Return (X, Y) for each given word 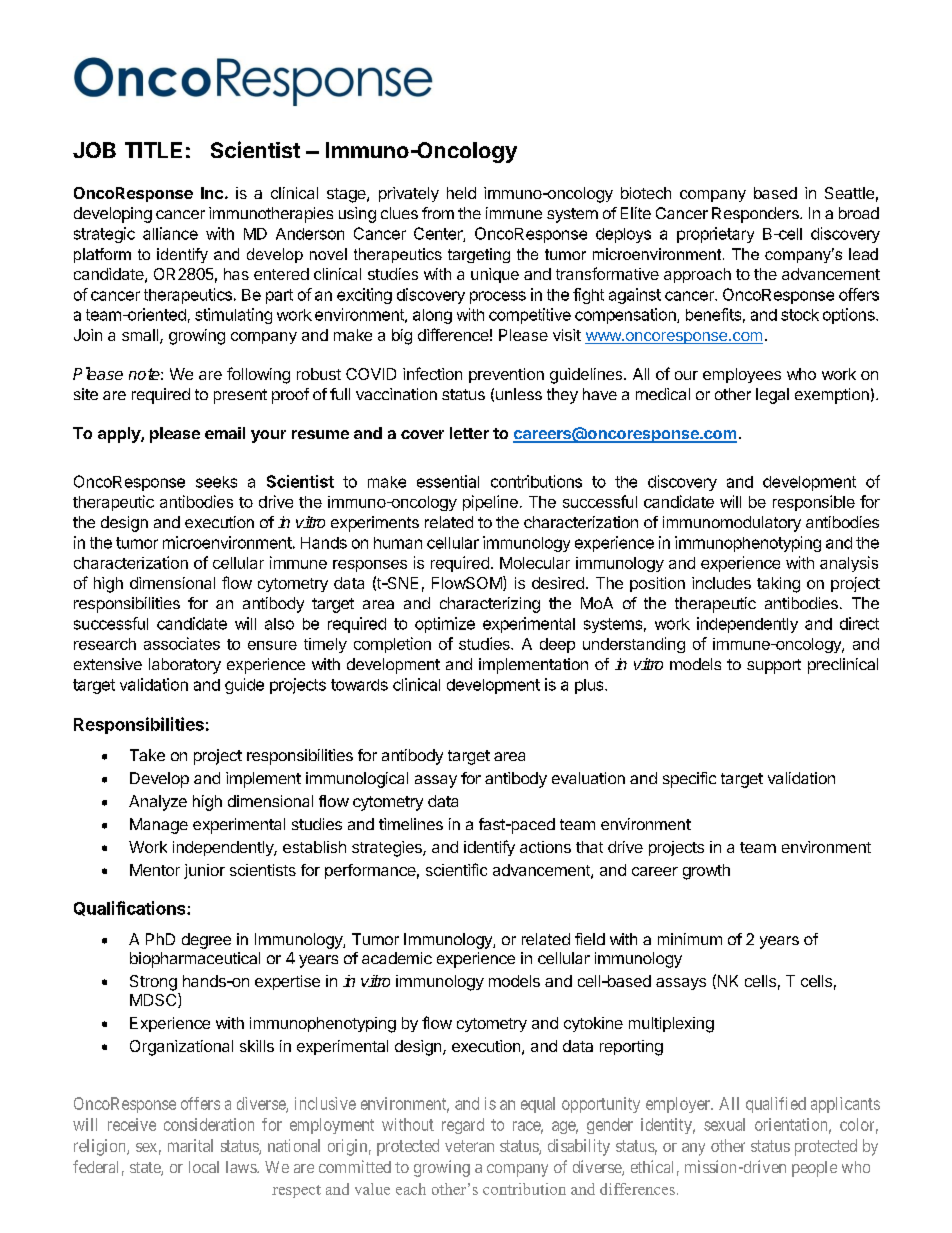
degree (206, 941)
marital (190, 1145)
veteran (469, 1146)
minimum (690, 939)
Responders (756, 215)
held (461, 193)
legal (772, 396)
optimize (445, 625)
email (225, 433)
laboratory (185, 666)
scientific (456, 869)
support (774, 666)
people (814, 1169)
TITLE (153, 150)
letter (469, 433)
